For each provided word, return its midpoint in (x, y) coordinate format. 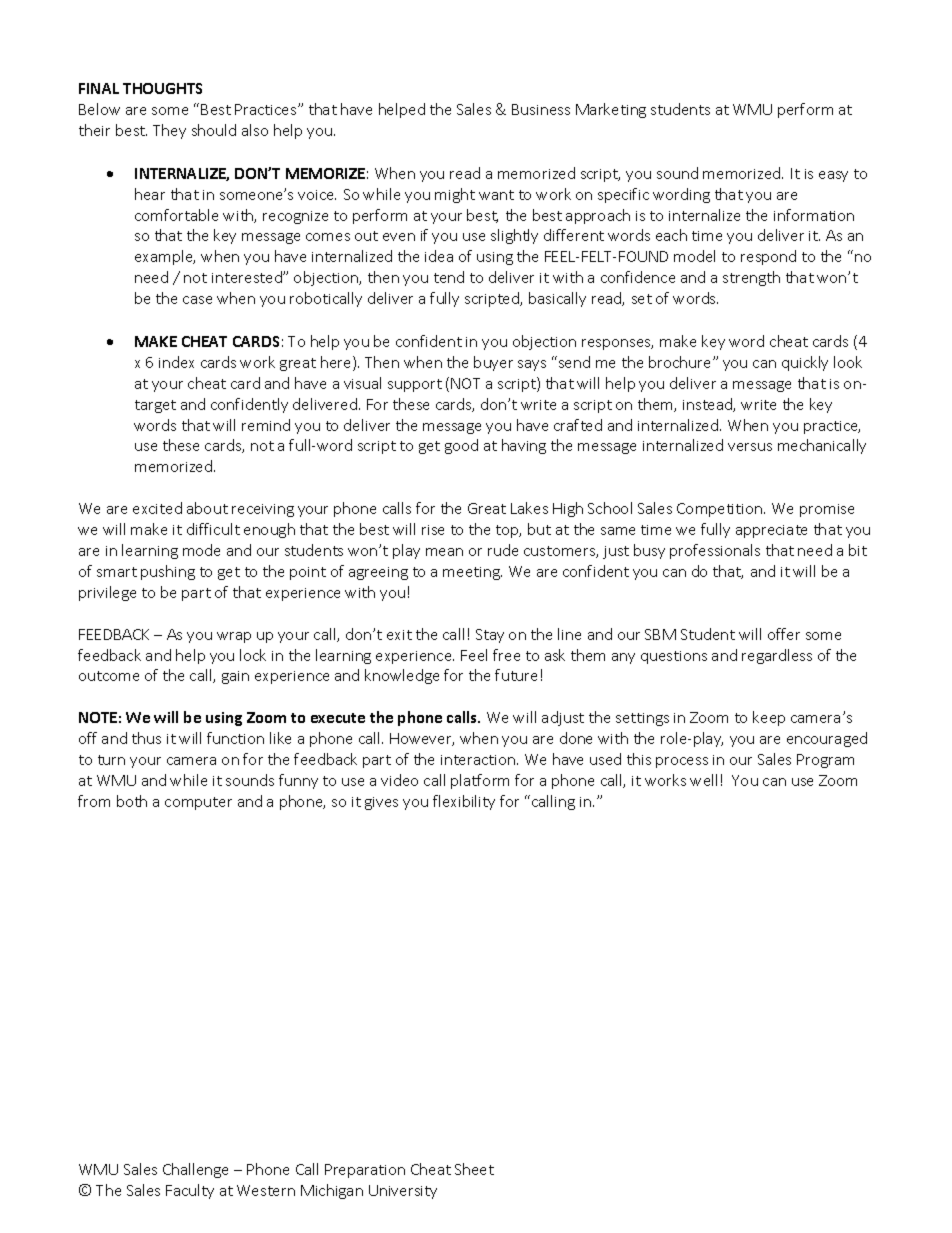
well (703, 780)
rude (503, 550)
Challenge (195, 1170)
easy (833, 176)
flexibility (464, 802)
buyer (493, 363)
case (197, 300)
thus (146, 738)
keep (769, 718)
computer (198, 803)
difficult (213, 529)
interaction (479, 760)
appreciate (771, 531)
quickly (805, 363)
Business (541, 109)
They (169, 131)
